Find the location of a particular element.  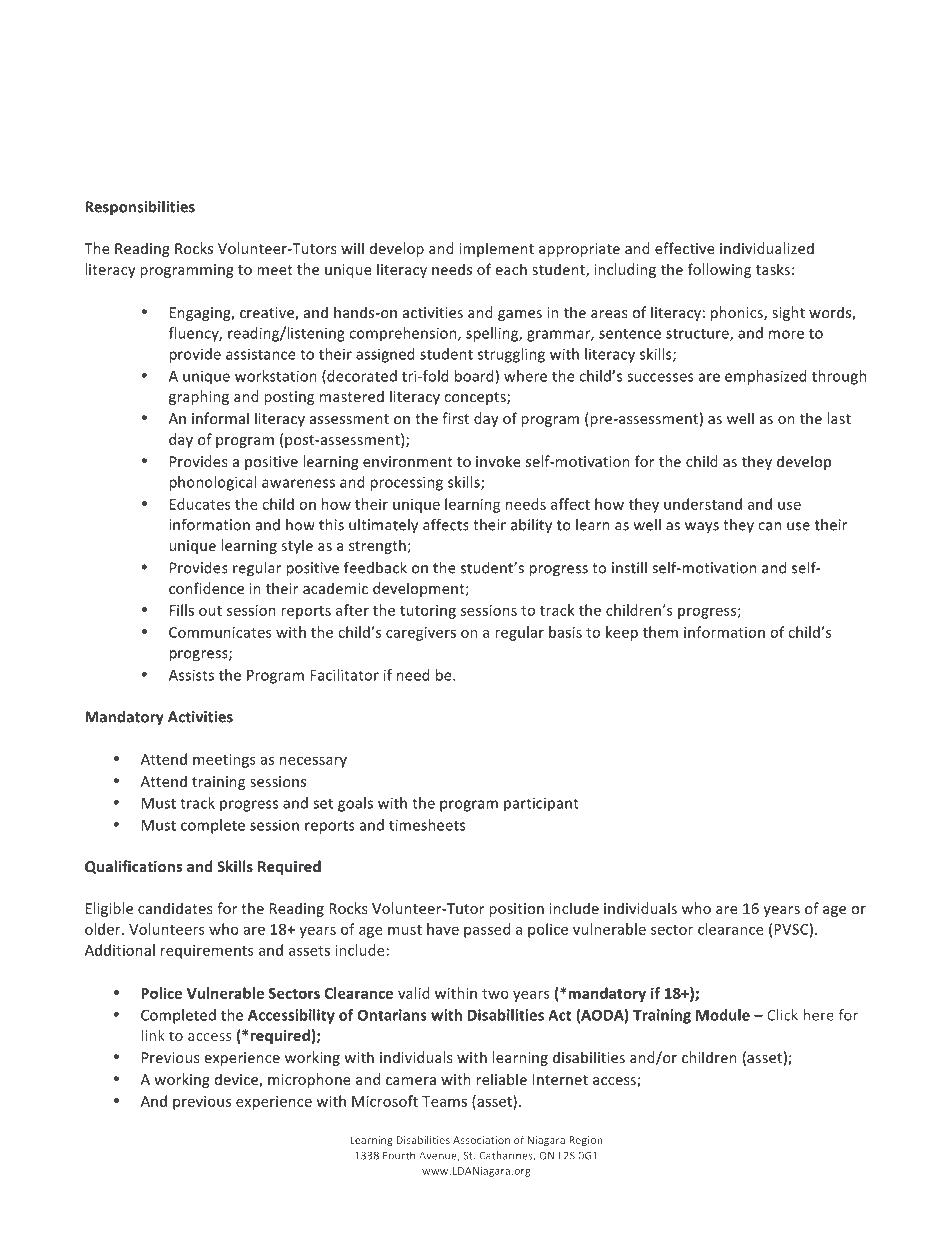

caregivers is located at coordinates (421, 634).
